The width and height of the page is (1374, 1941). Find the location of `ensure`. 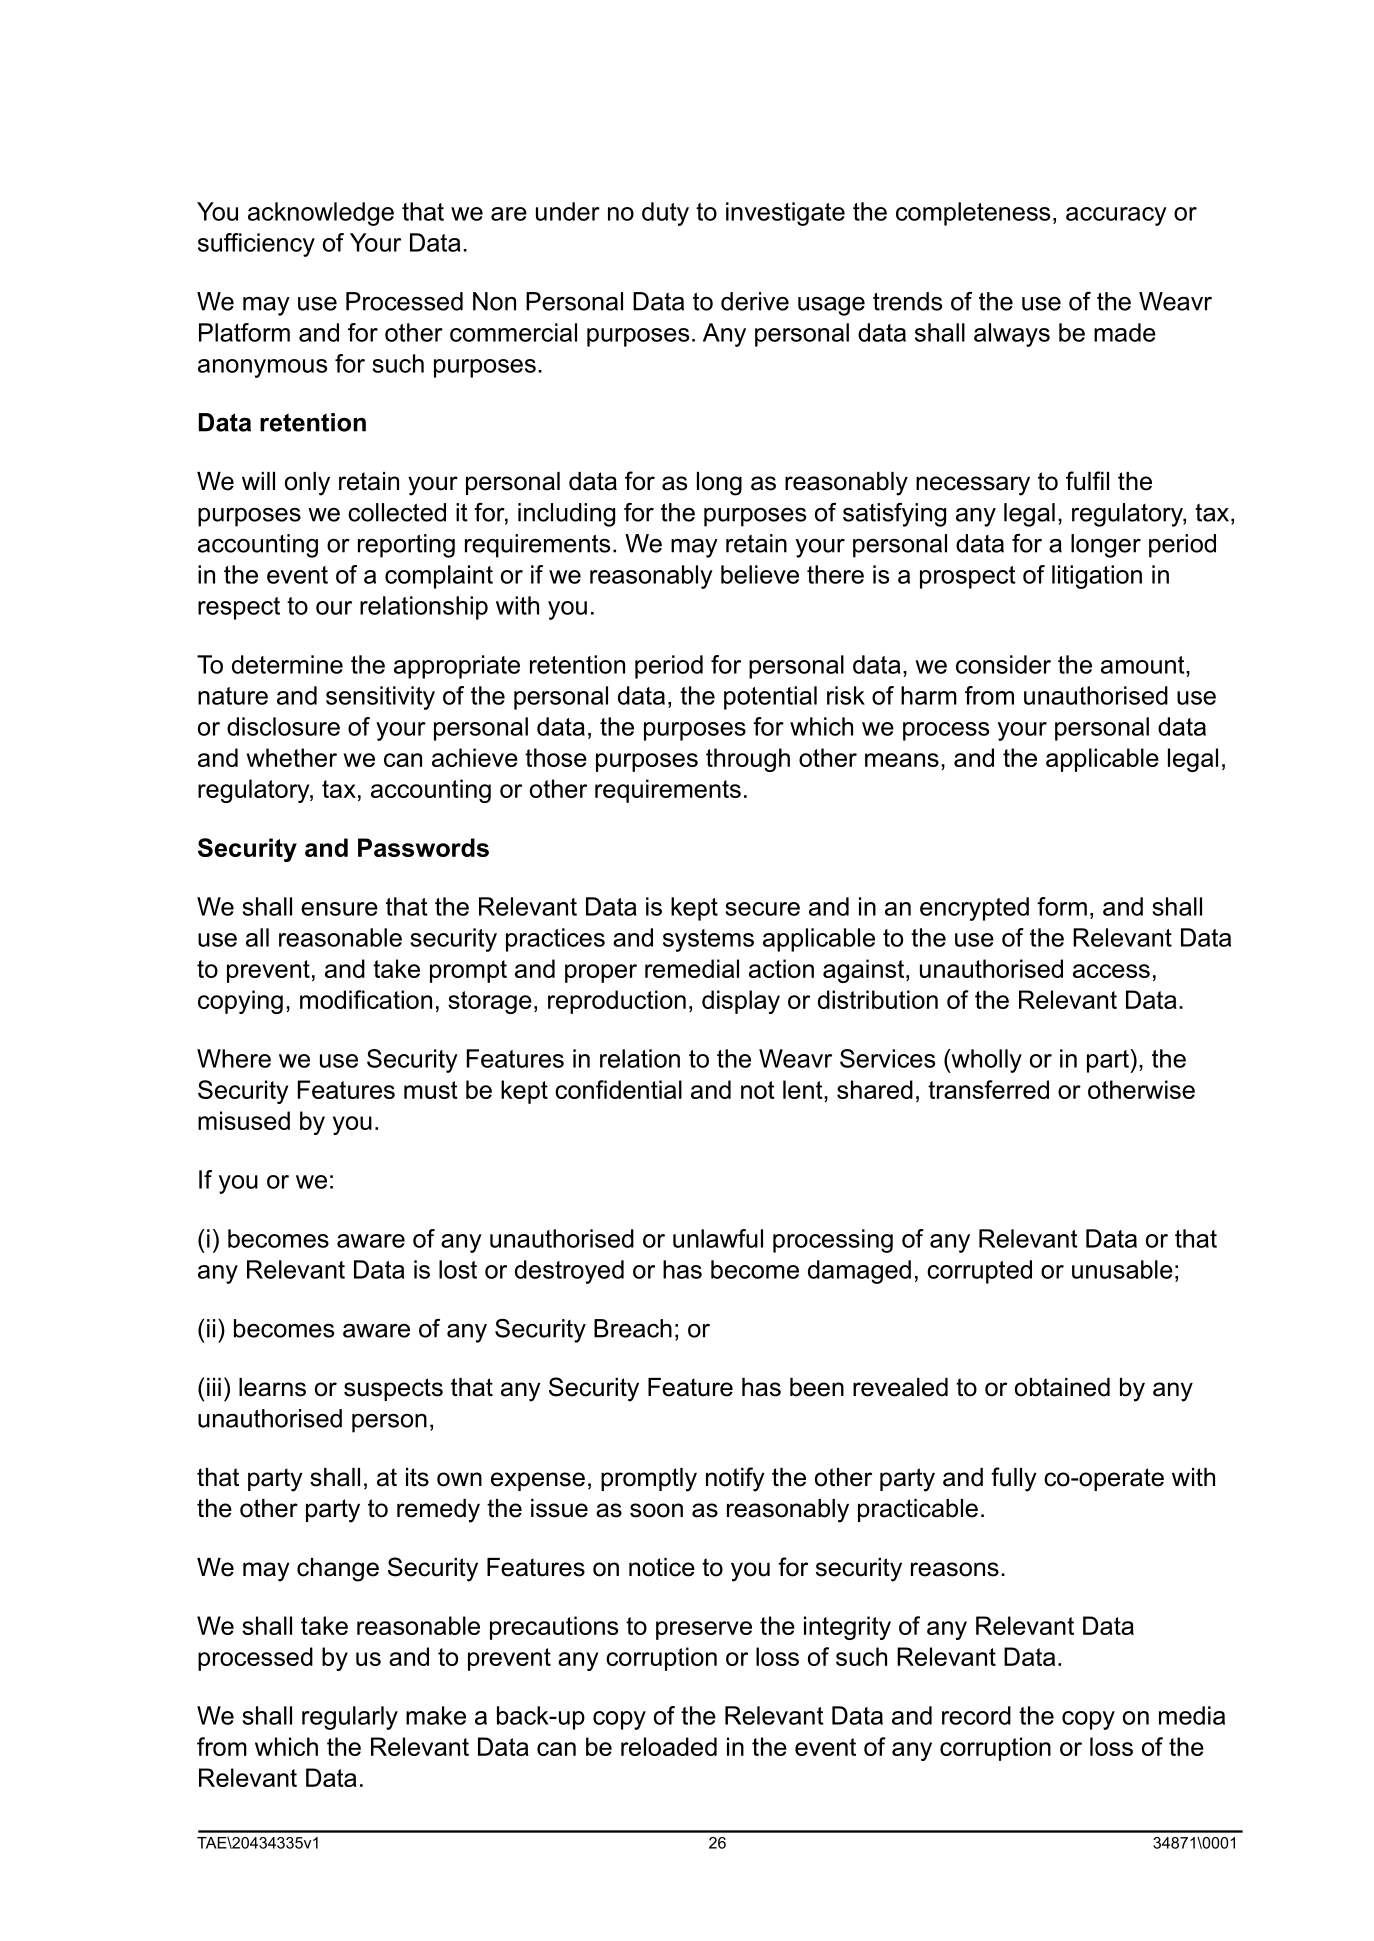

ensure is located at coordinates (339, 909).
